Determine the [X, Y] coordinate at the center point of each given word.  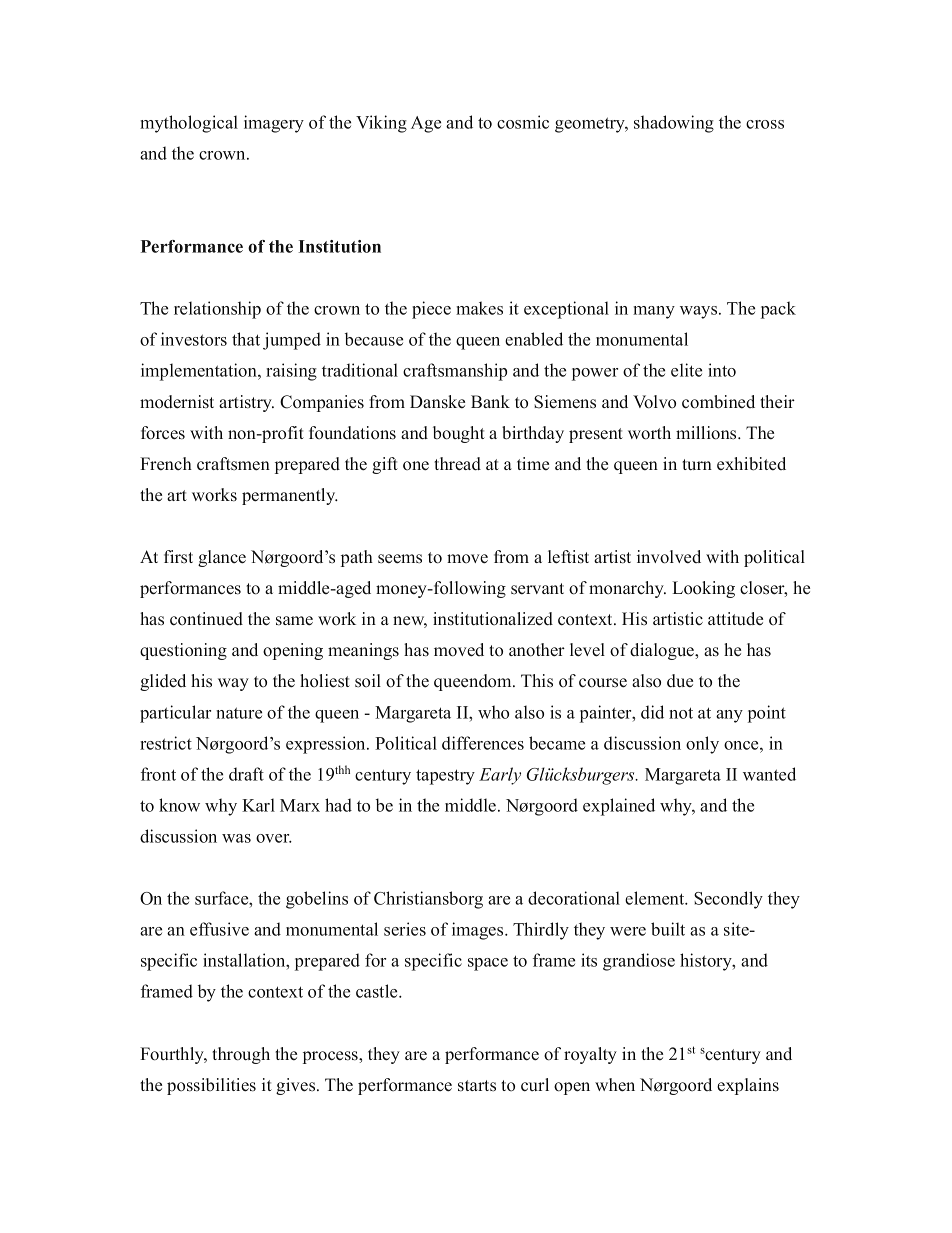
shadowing [674, 124]
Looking [703, 589]
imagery [274, 124]
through [241, 1055]
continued [206, 619]
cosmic [523, 122]
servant [537, 589]
